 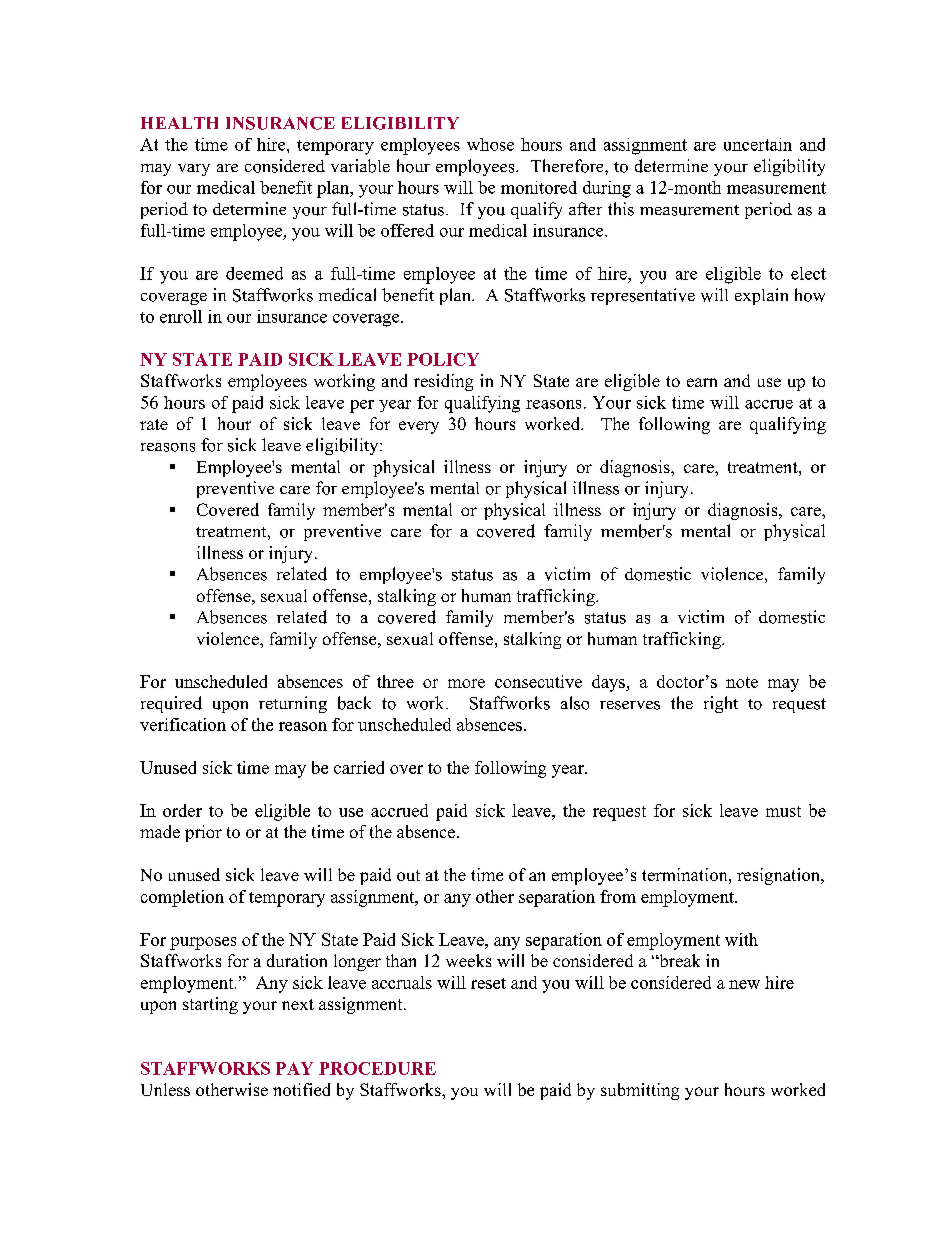 I want to click on every, so click(x=419, y=427).
